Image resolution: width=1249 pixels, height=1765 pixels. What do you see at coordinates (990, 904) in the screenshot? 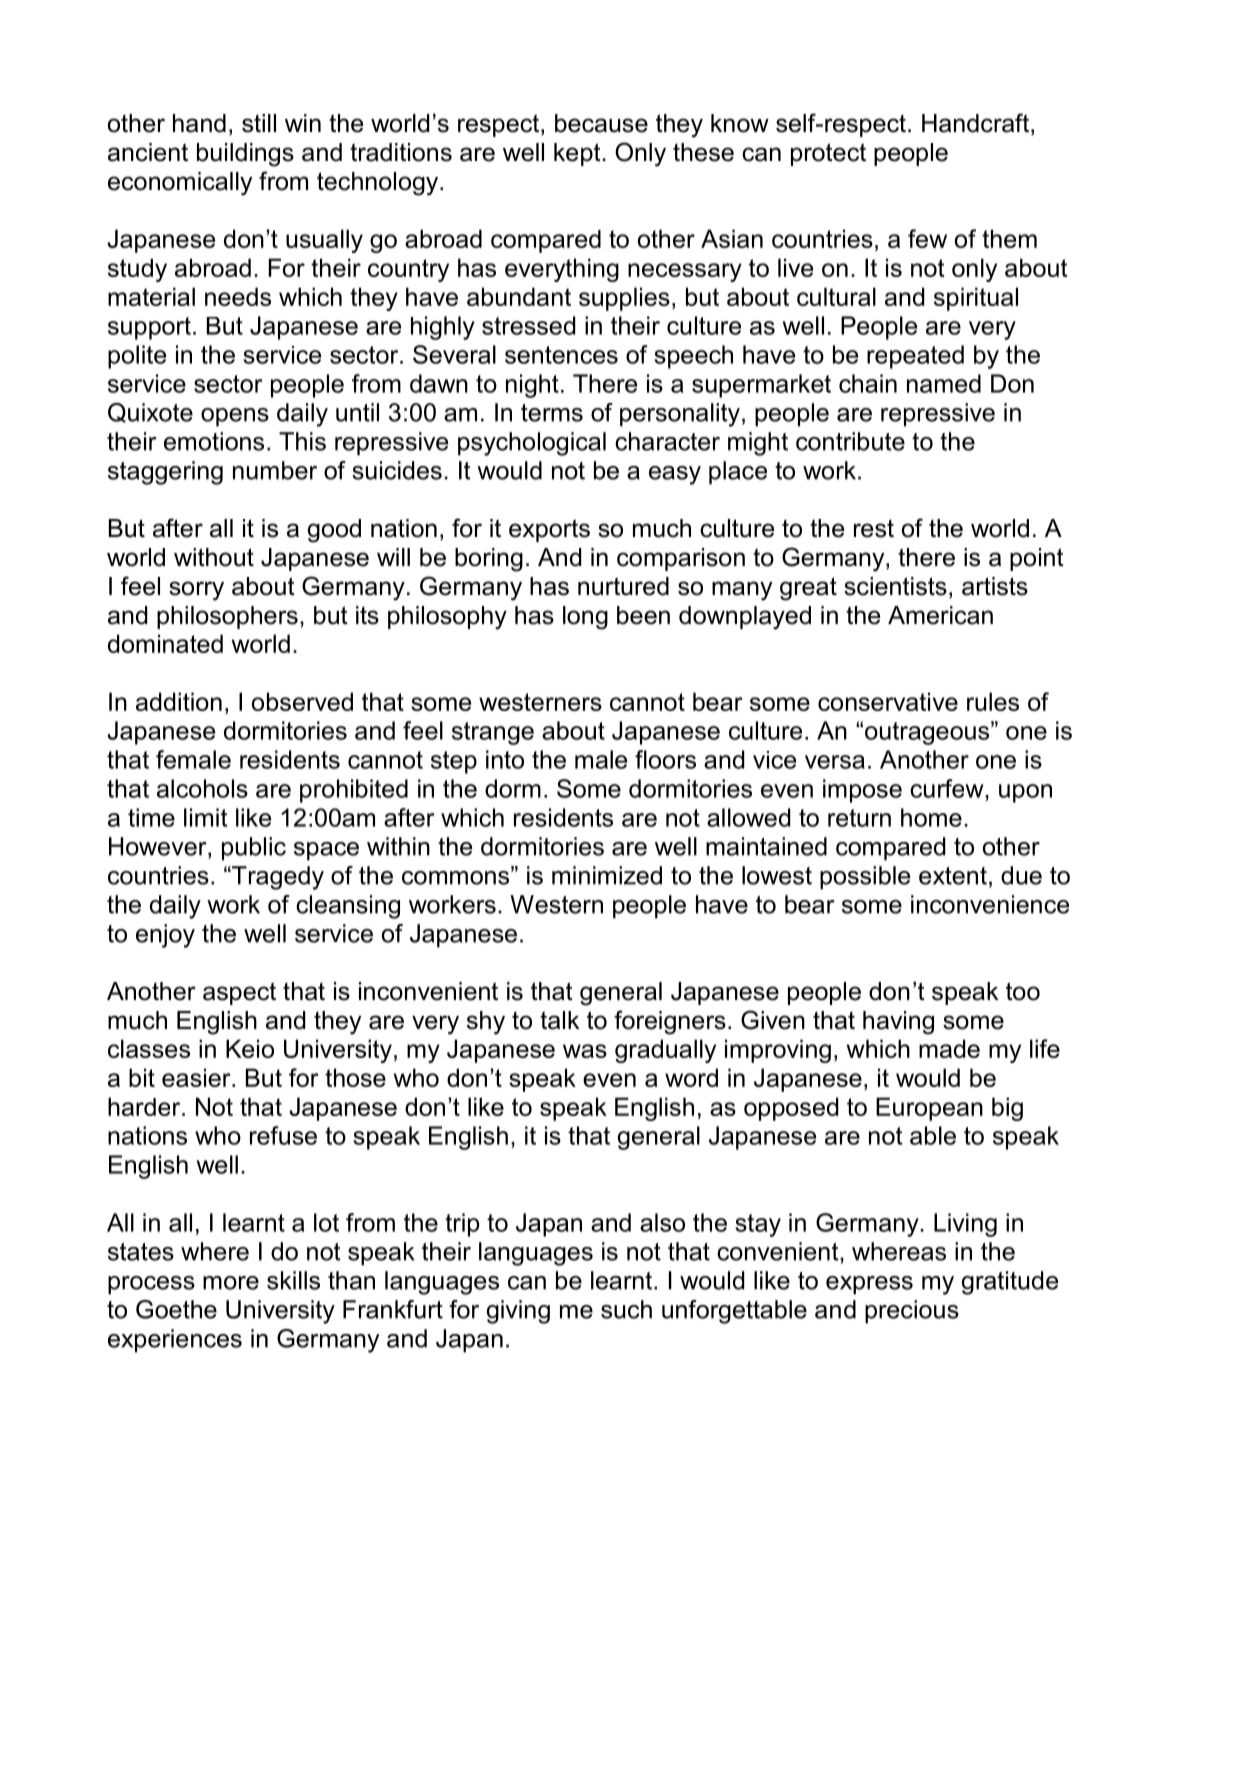
I see `inconvenience` at bounding box center [990, 904].
